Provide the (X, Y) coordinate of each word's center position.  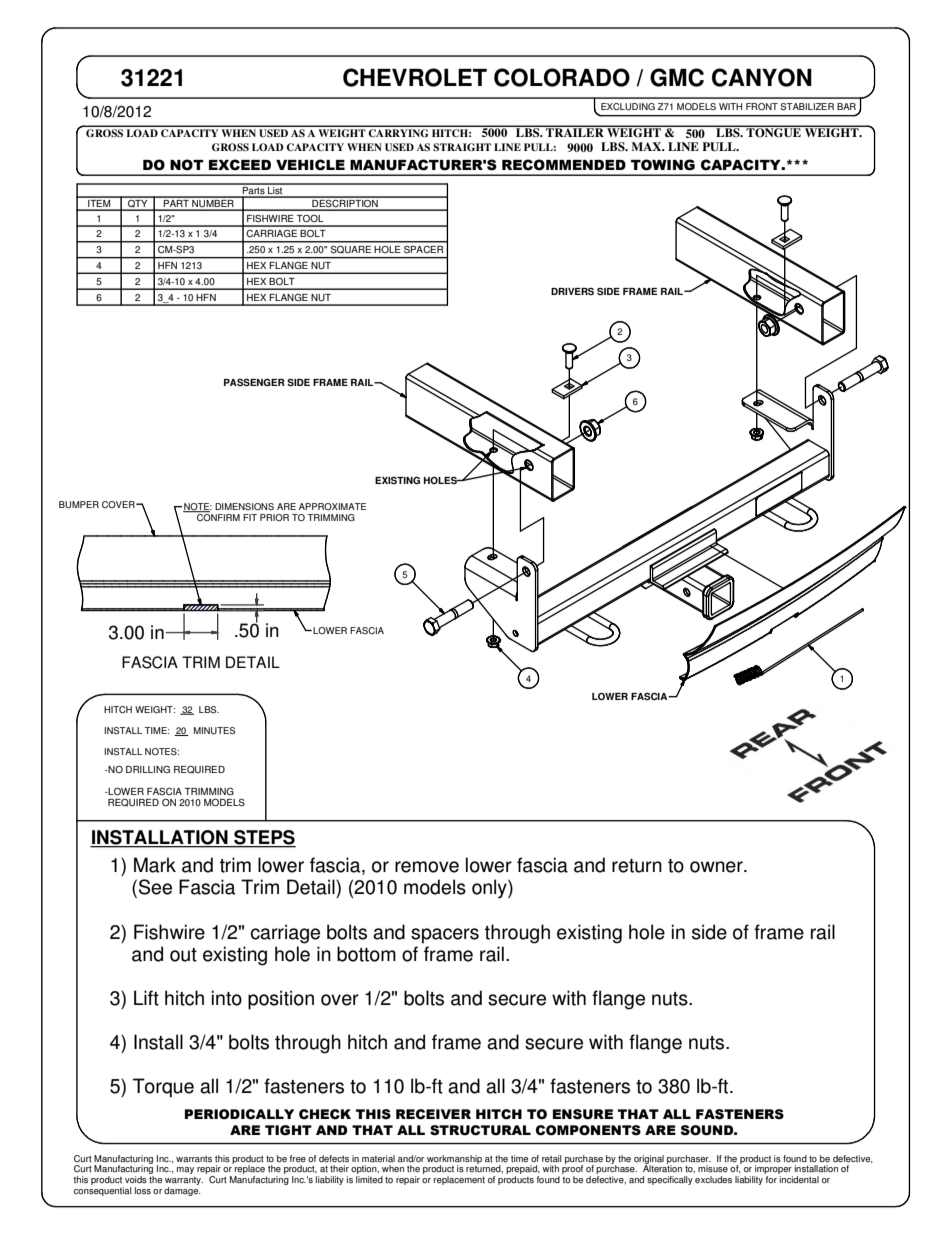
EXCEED (240, 165)
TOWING (663, 165)
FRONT (762, 106)
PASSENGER (254, 382)
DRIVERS (572, 291)
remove (427, 867)
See (155, 887)
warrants (194, 1159)
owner (717, 867)
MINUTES (214, 731)
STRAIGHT (462, 147)
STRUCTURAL (480, 1130)
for (771, 1179)
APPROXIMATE (332, 506)
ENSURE (583, 1114)
